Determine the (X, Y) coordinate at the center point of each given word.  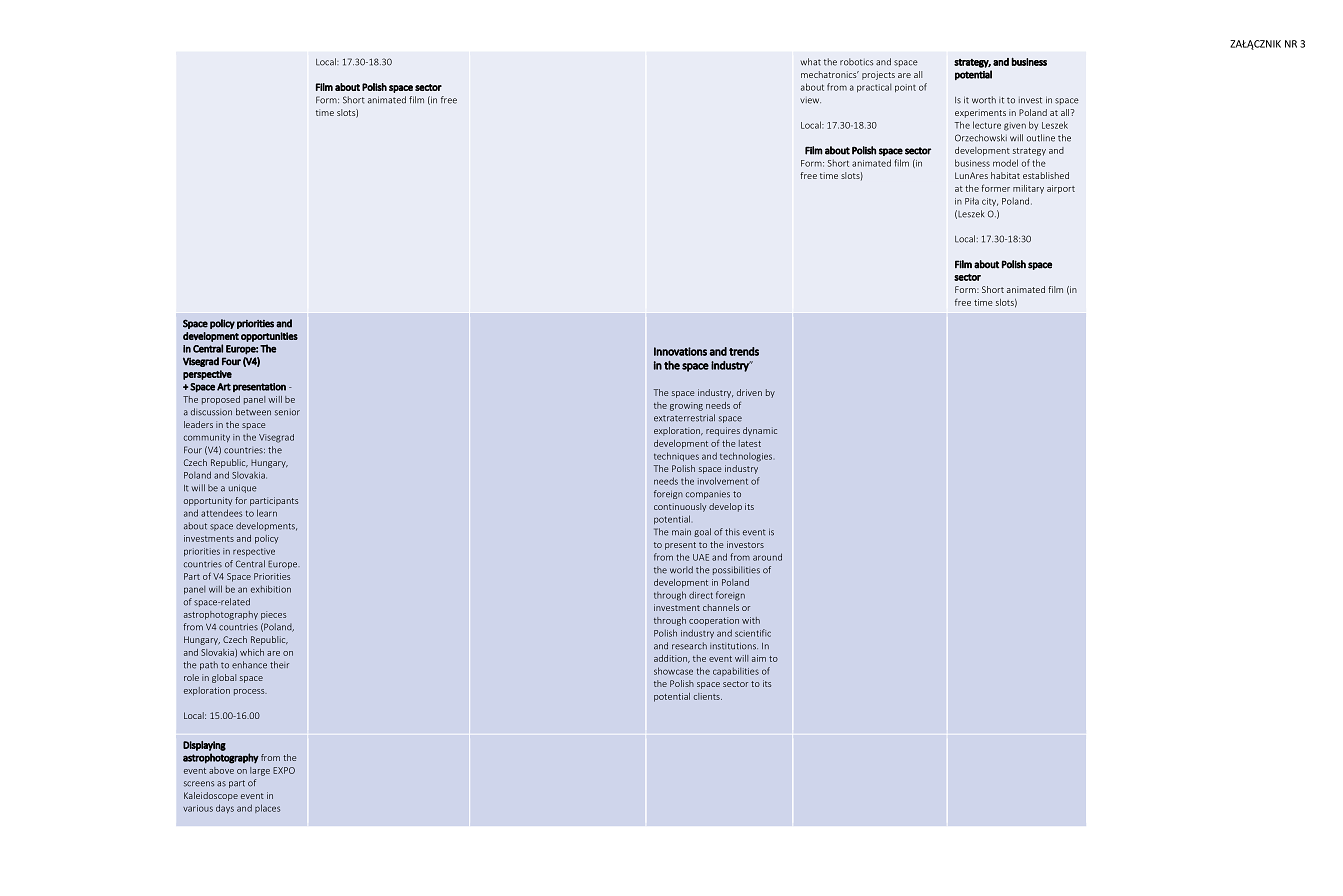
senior (287, 413)
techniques (676, 456)
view (810, 100)
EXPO (284, 770)
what (810, 62)
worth (984, 100)
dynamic (760, 431)
